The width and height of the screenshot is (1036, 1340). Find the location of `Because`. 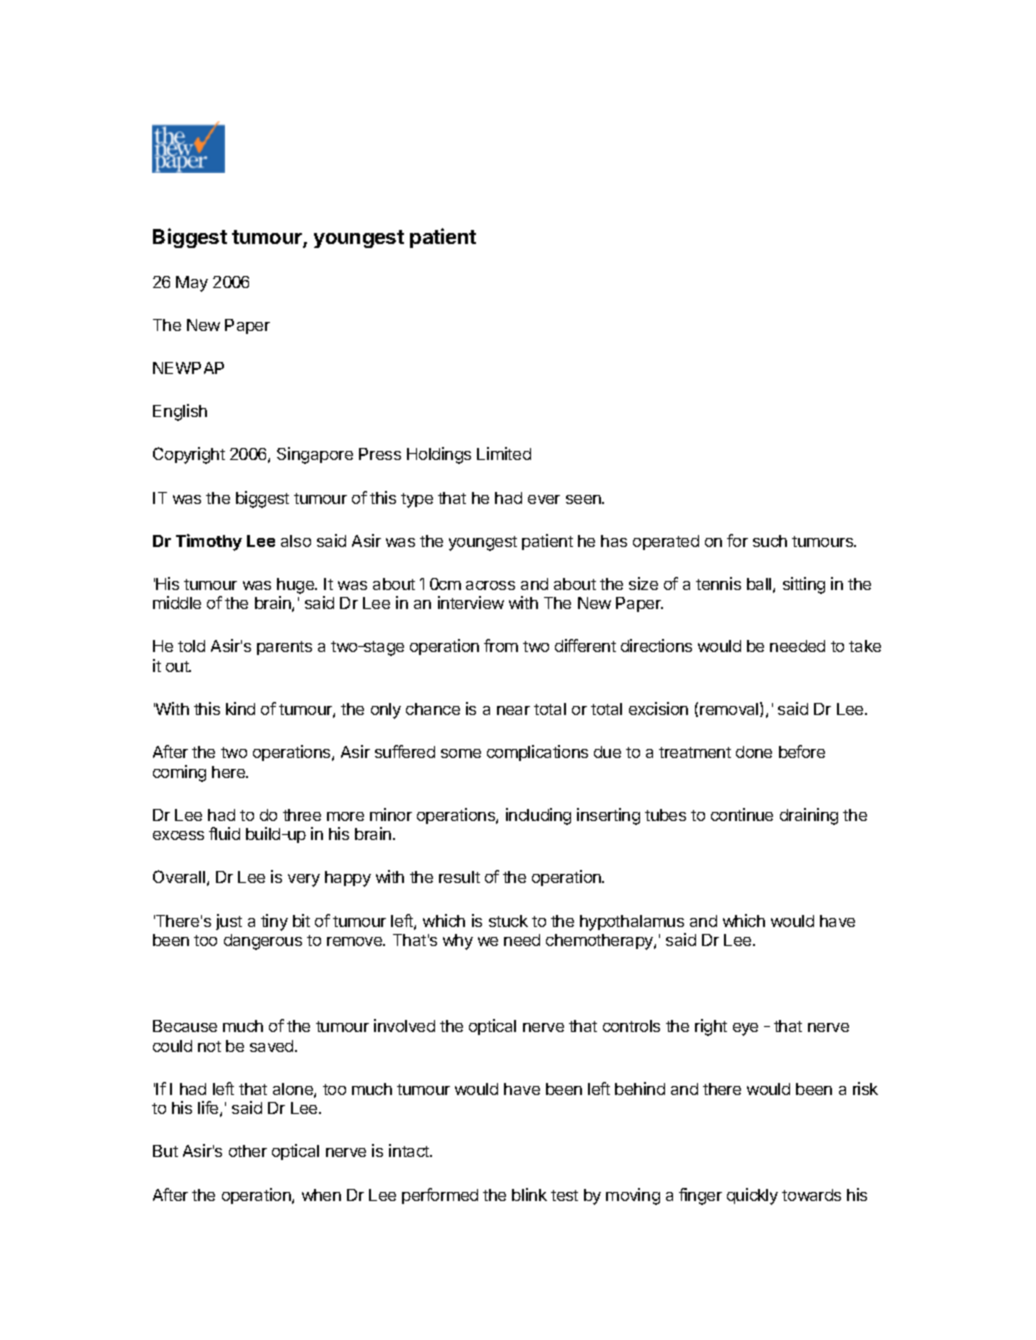

Because is located at coordinates (185, 1026).
